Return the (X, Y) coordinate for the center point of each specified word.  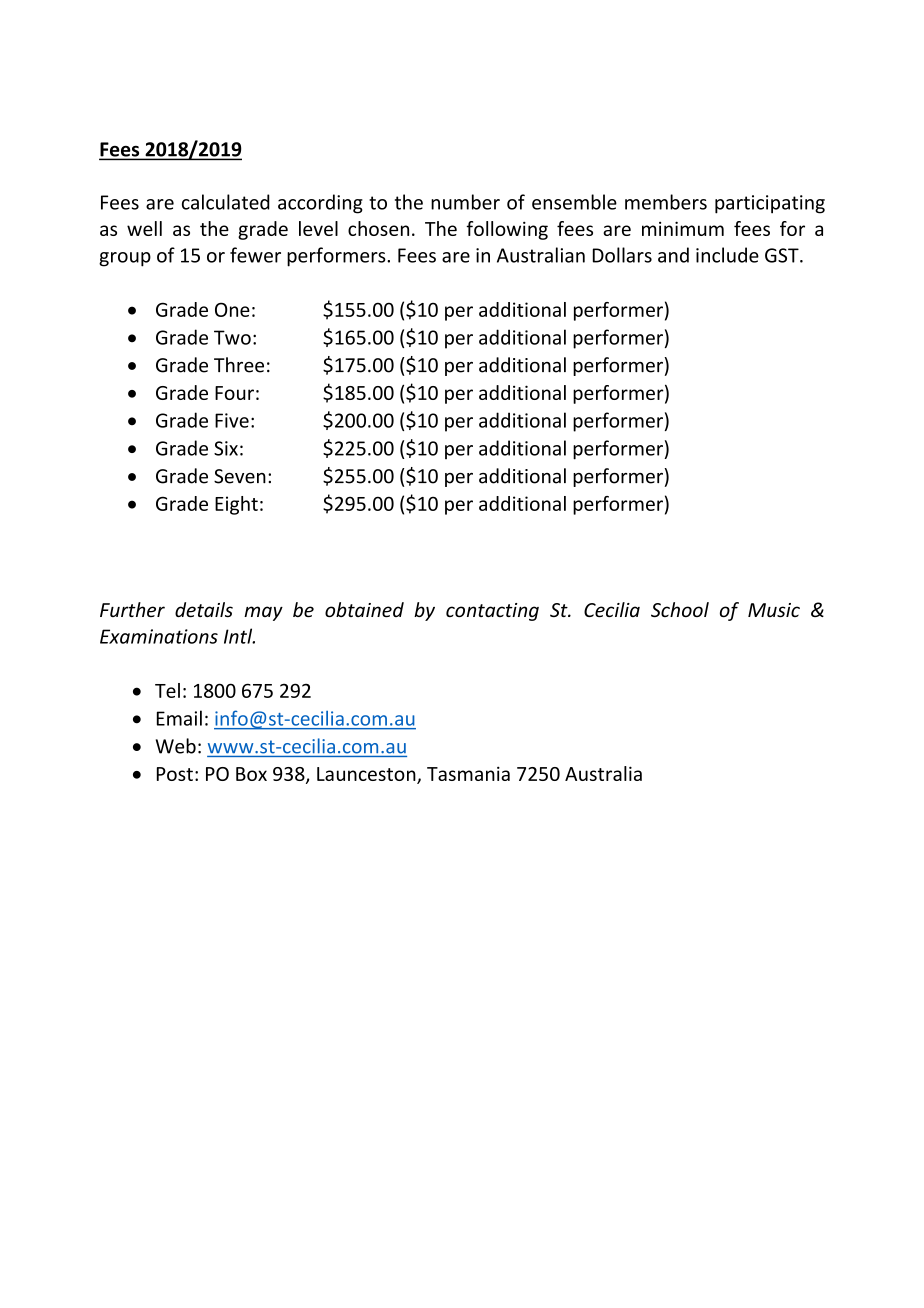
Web (176, 746)
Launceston (367, 775)
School (680, 609)
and (673, 255)
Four (234, 393)
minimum (683, 228)
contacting (492, 612)
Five (232, 420)
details (204, 609)
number (465, 202)
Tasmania (468, 773)
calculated (226, 202)
